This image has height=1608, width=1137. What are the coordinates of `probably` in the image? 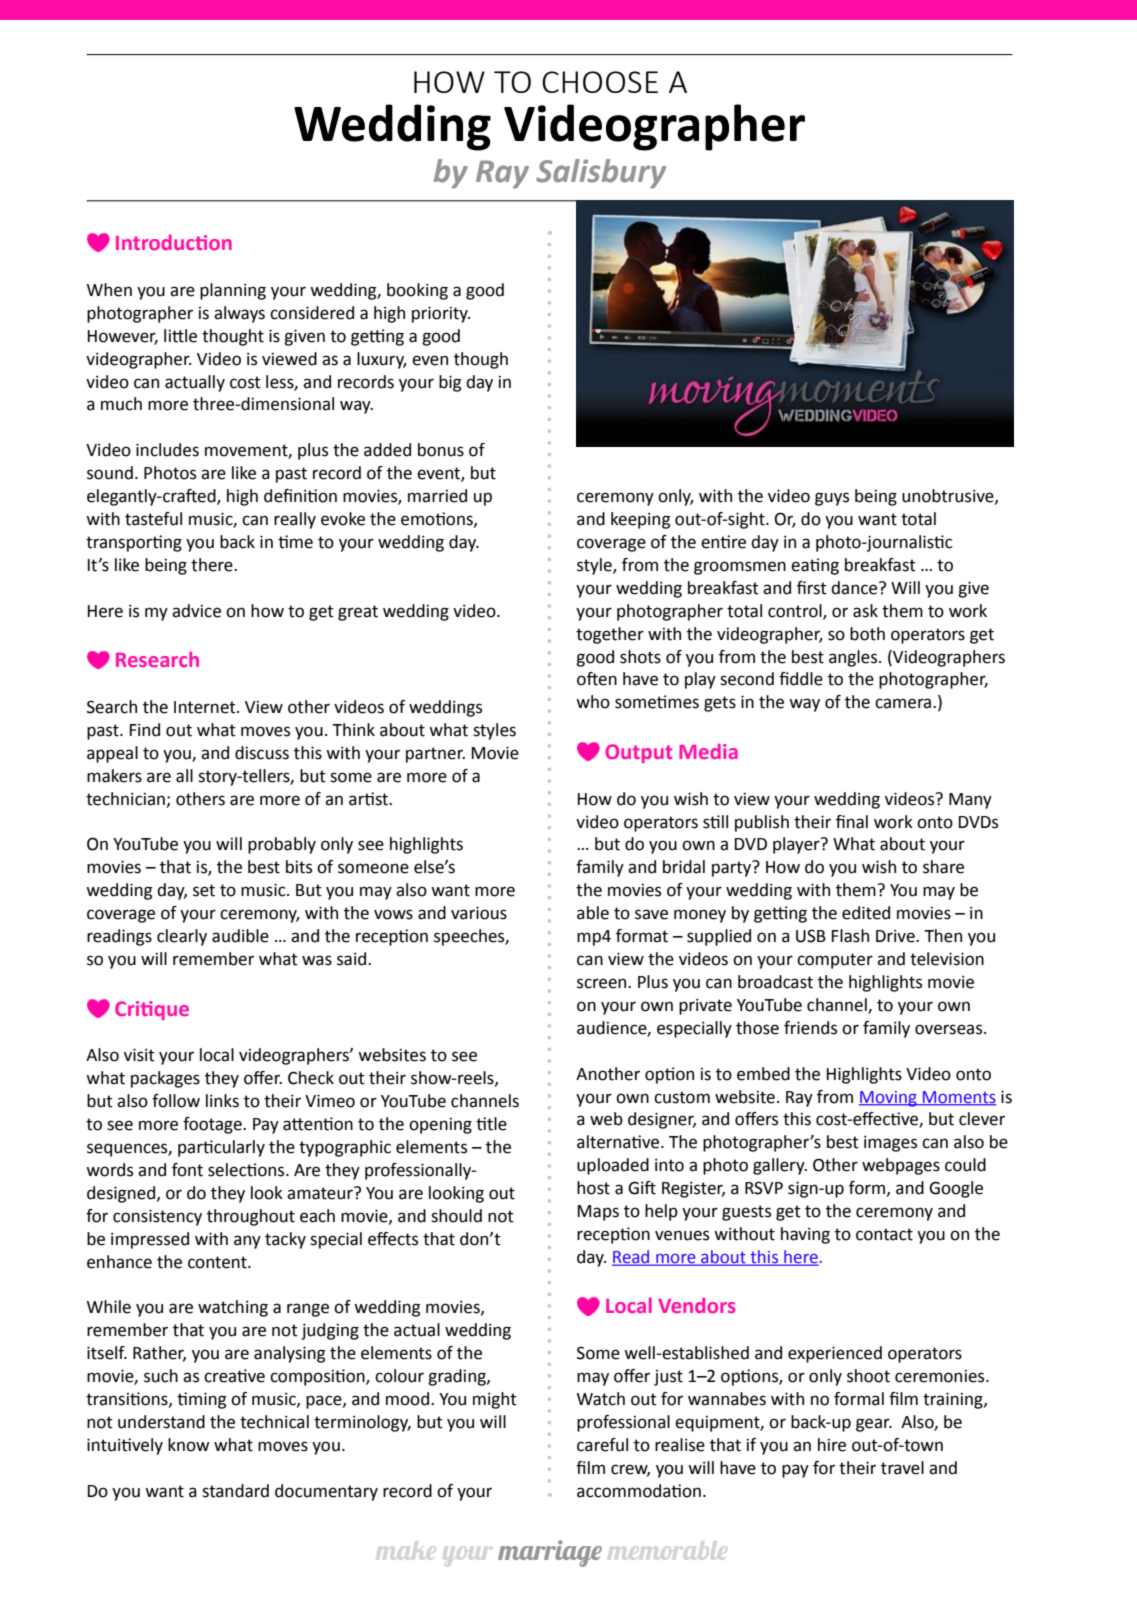 It's located at (282, 845).
